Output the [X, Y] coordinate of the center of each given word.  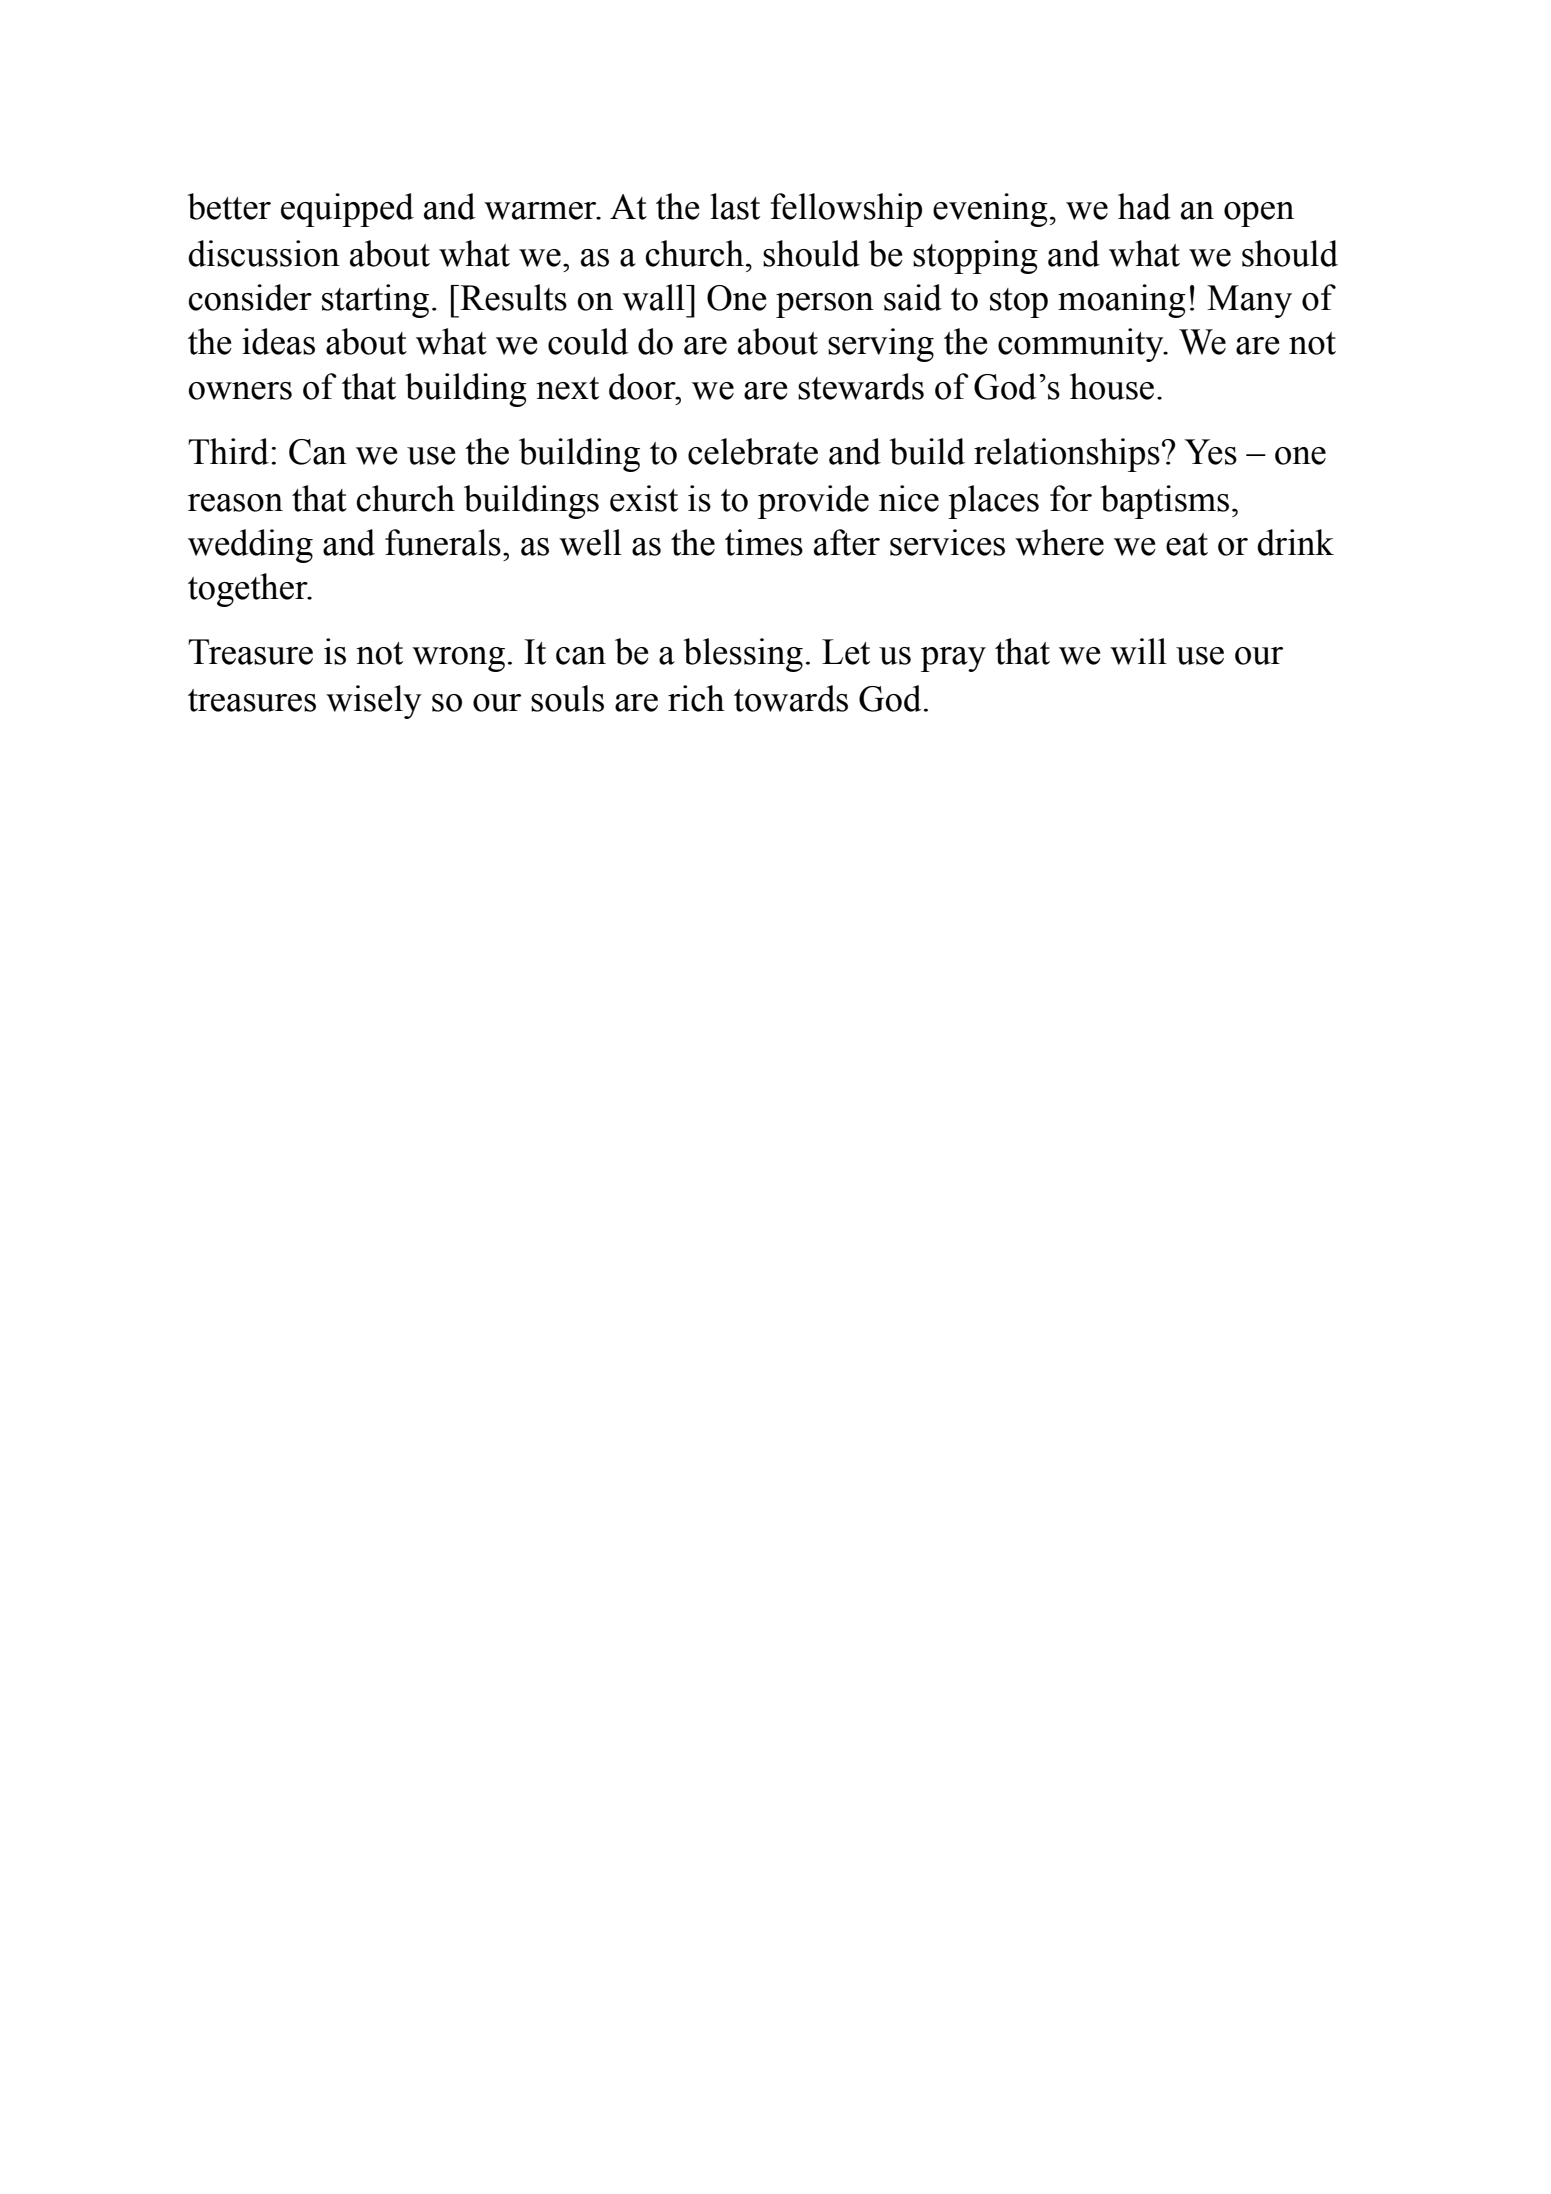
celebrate [753, 451]
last [735, 206]
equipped [347, 210]
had [1144, 206]
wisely [374, 702]
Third [228, 451]
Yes [1210, 452]
